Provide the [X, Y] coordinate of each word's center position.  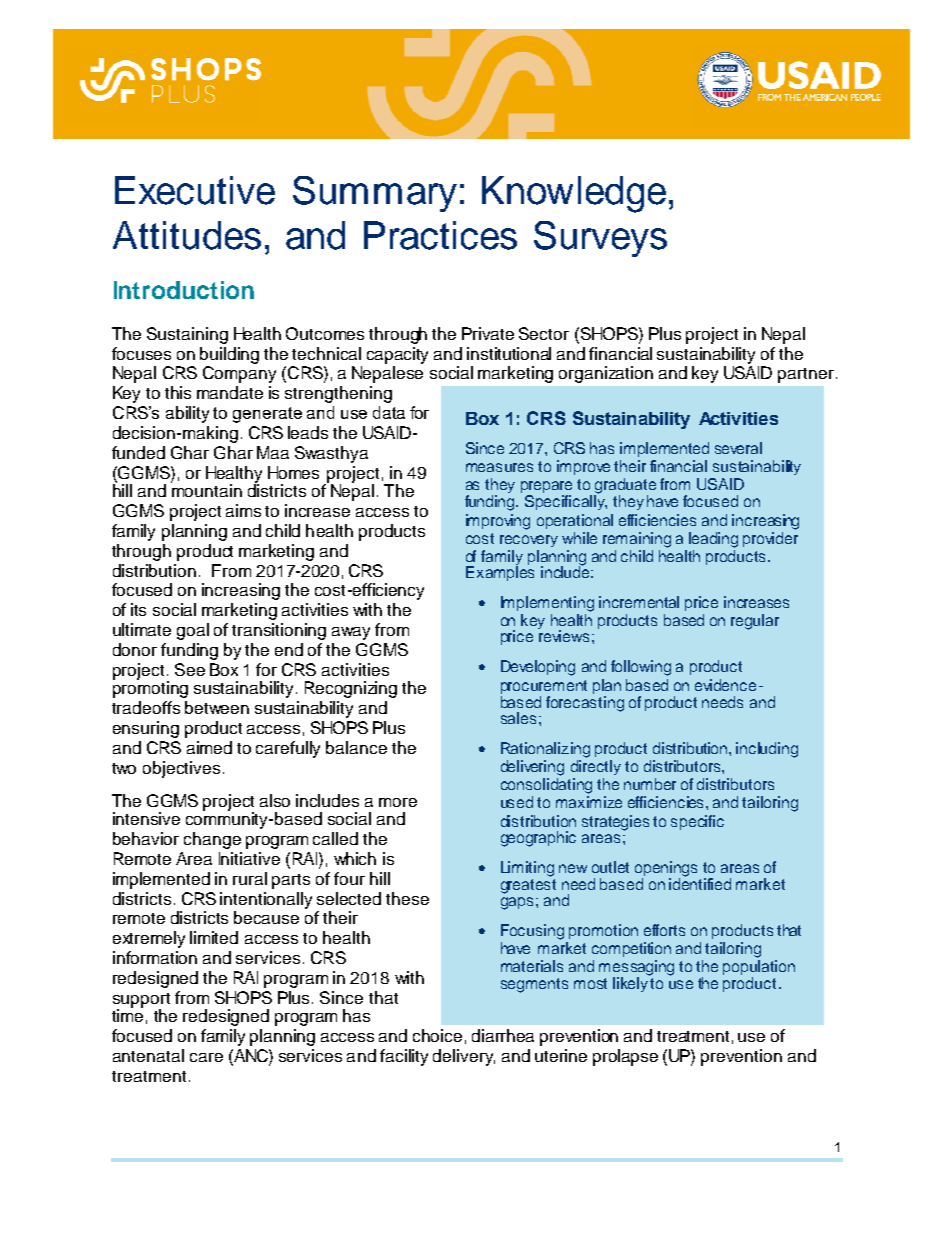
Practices [440, 235]
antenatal [148, 1055]
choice [437, 1035]
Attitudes [187, 235]
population [759, 969]
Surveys [600, 239]
